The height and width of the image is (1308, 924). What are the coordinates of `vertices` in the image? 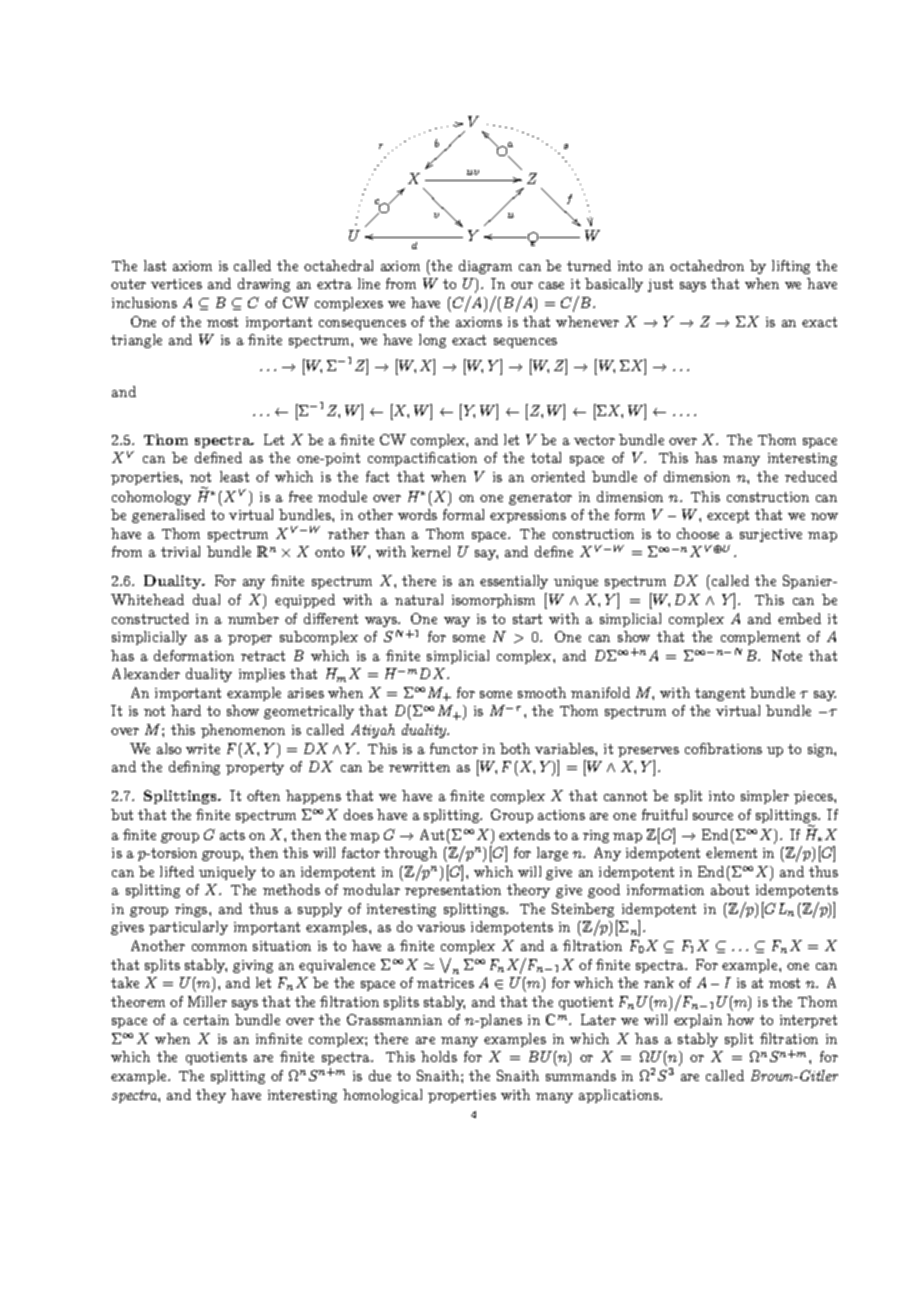 It's located at (176, 284).
